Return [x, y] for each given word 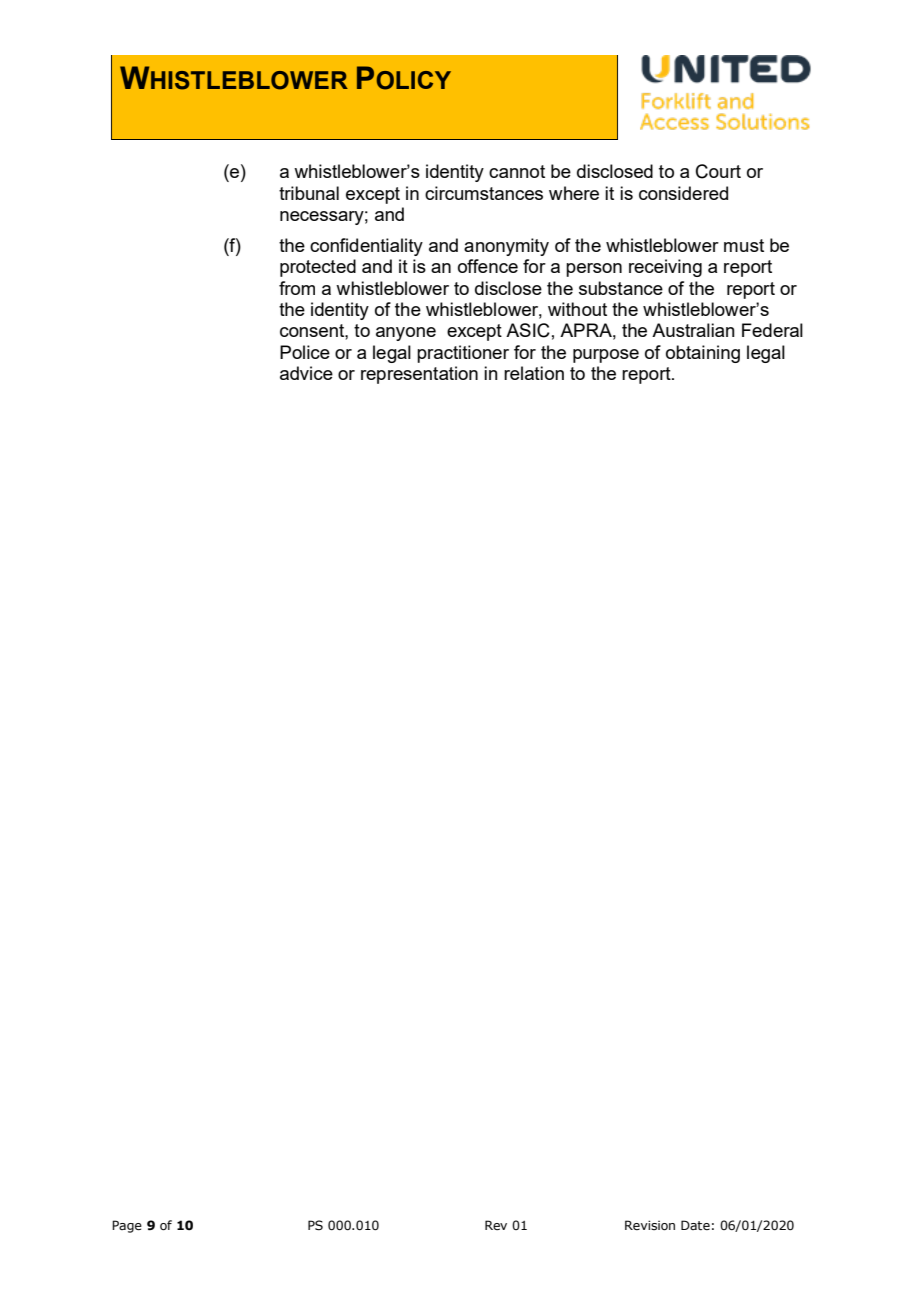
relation [534, 373]
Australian [693, 330]
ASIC [528, 330]
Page [127, 1226]
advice [306, 373]
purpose [606, 356]
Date [695, 1225]
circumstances [484, 193]
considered [683, 193]
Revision [650, 1225]
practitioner [463, 354]
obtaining [703, 354]
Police [305, 352]
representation [419, 375]
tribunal [309, 193]
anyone [406, 334]
